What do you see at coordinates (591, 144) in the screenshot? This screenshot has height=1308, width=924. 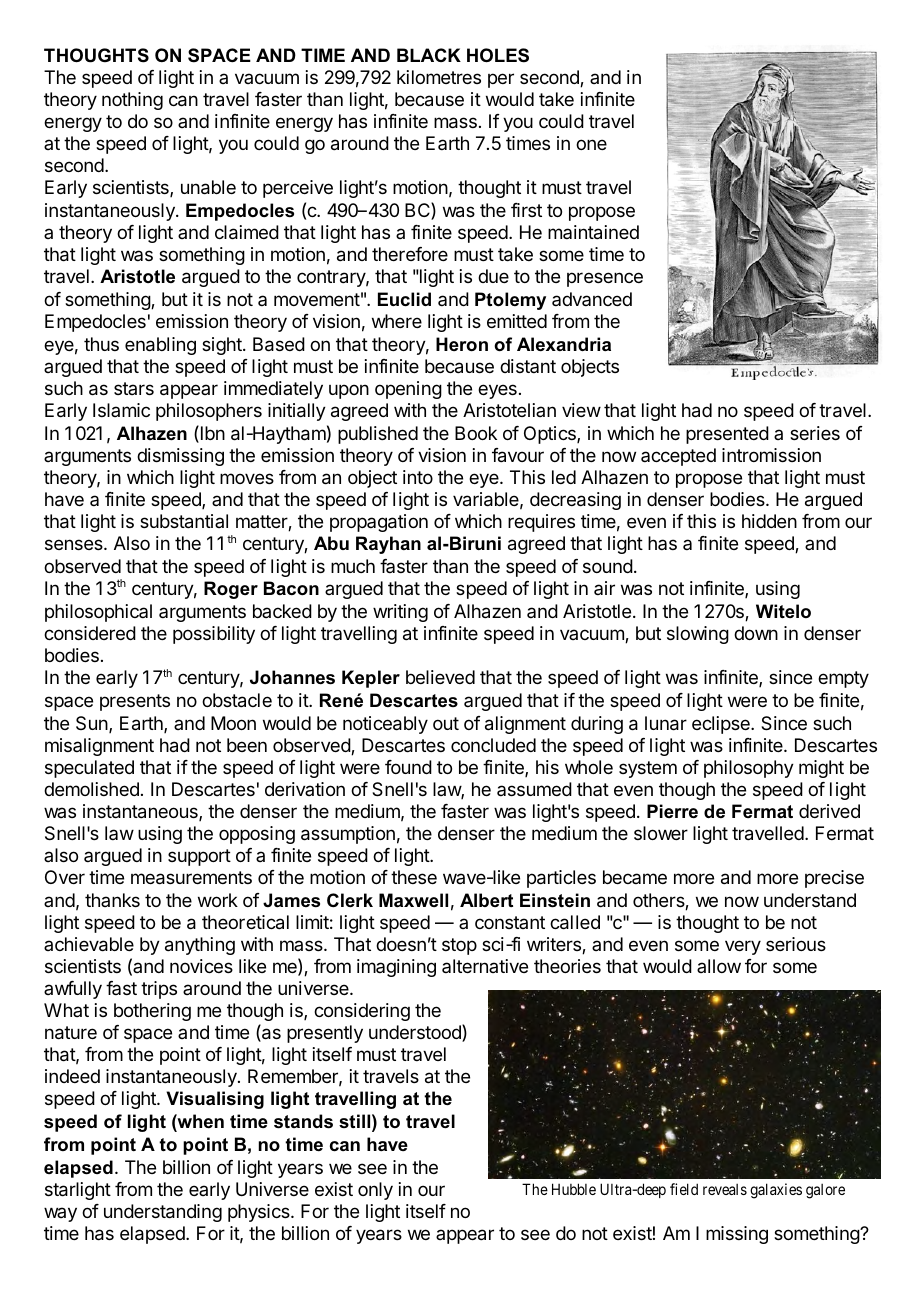 I see `one` at bounding box center [591, 144].
